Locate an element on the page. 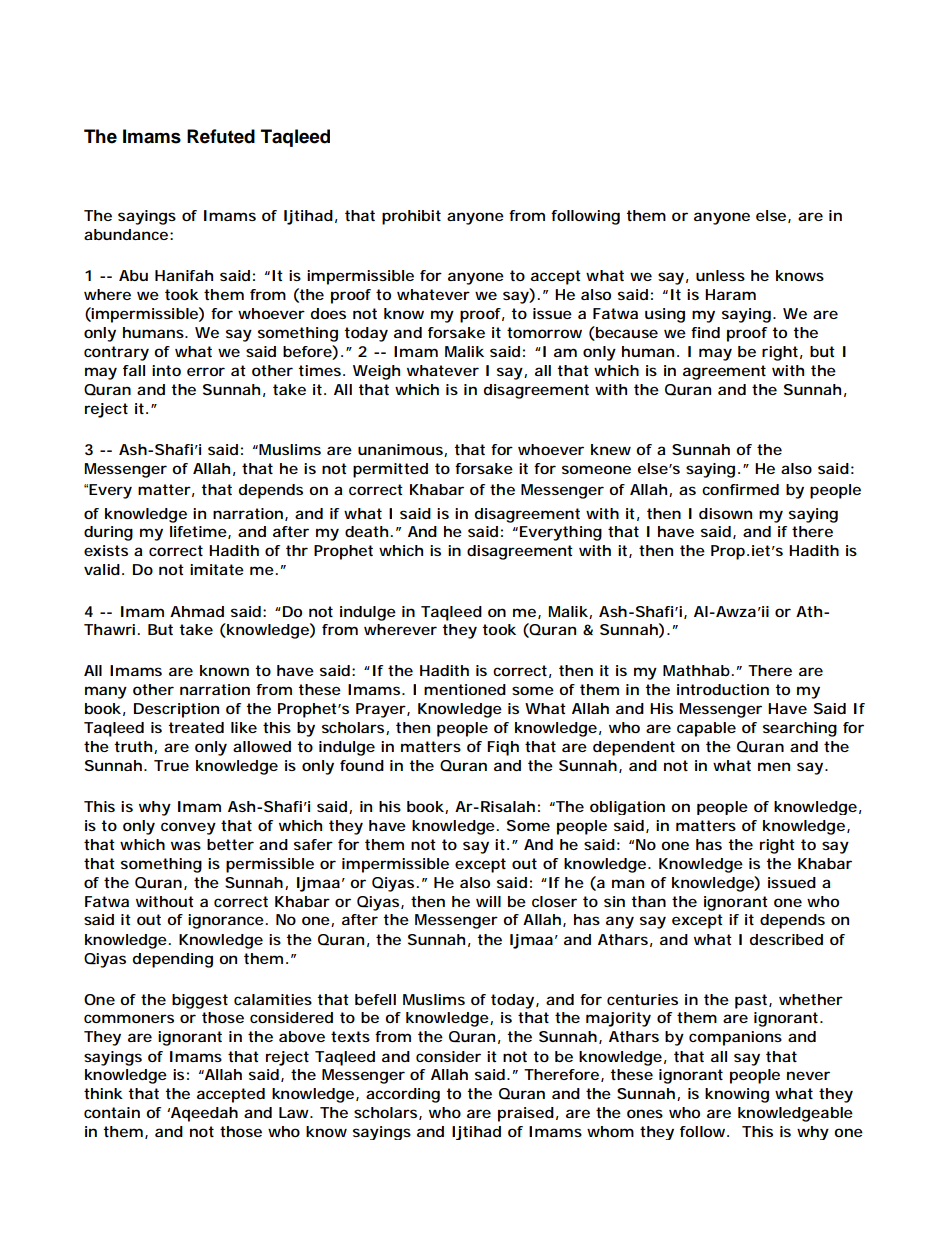 Image resolution: width=952 pixels, height=1233 pixels. during is located at coordinates (108, 533).
